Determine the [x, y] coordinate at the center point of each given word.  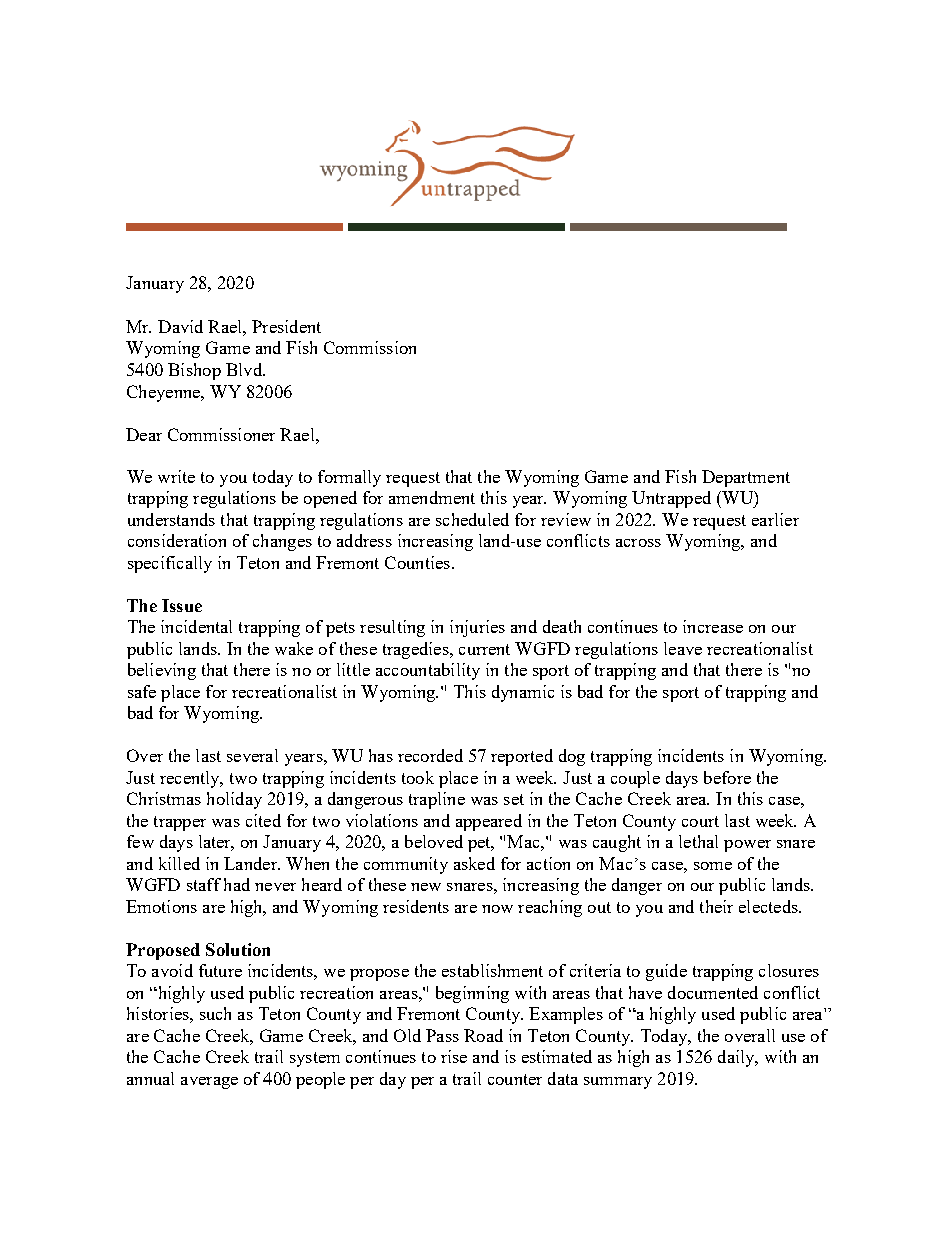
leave [683, 648]
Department [746, 478]
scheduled [472, 519]
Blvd [245, 369]
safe [142, 691]
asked [474, 863]
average [209, 1083]
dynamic [523, 693]
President [286, 326]
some [713, 866]
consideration [177, 540]
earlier [775, 519]
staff [204, 884]
